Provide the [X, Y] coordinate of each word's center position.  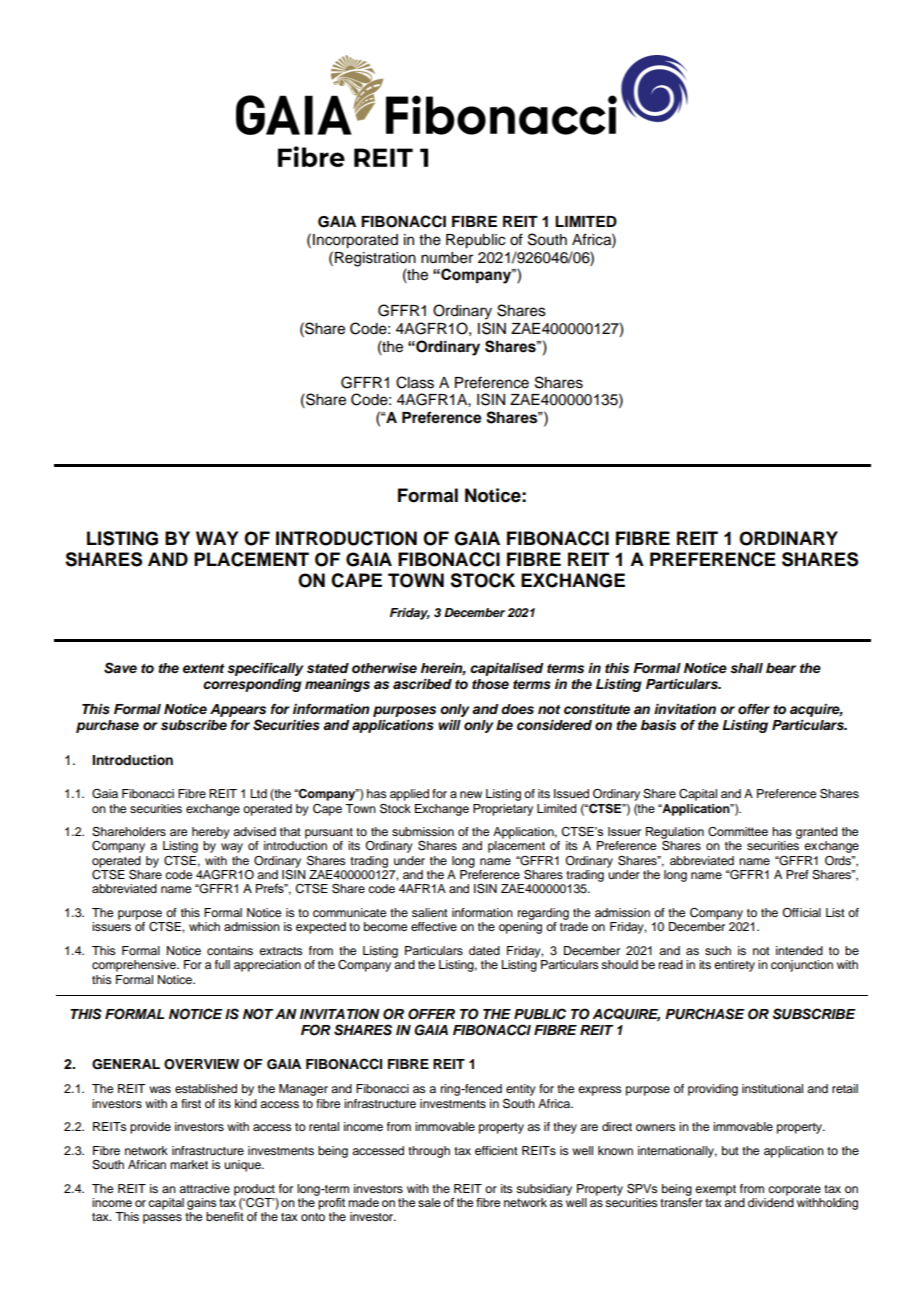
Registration [375, 259]
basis [658, 725]
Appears [238, 710]
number [447, 258]
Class [415, 382]
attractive [204, 1188]
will [449, 725]
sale [429, 1202]
